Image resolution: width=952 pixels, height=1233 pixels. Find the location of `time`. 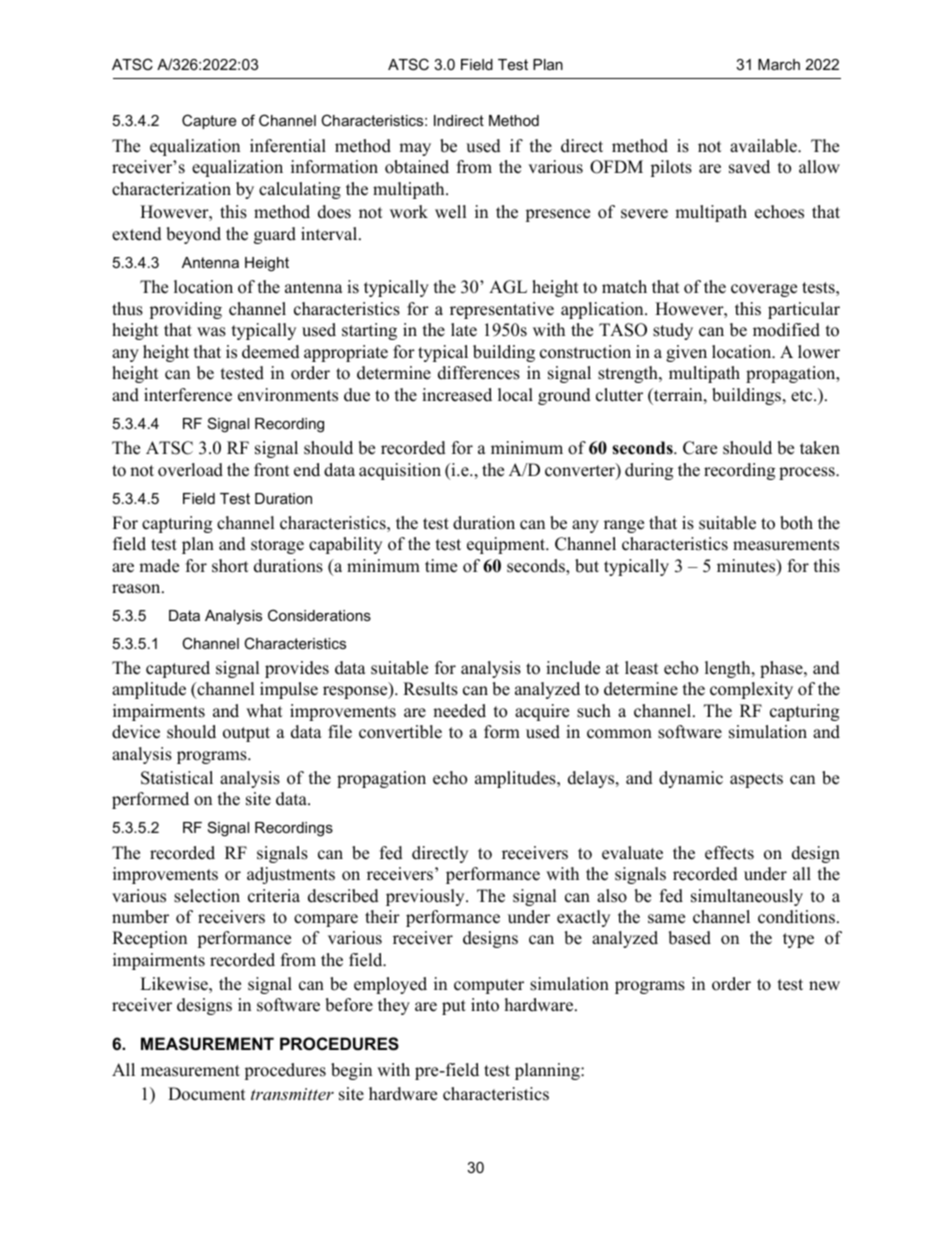

time is located at coordinates (441, 566).
